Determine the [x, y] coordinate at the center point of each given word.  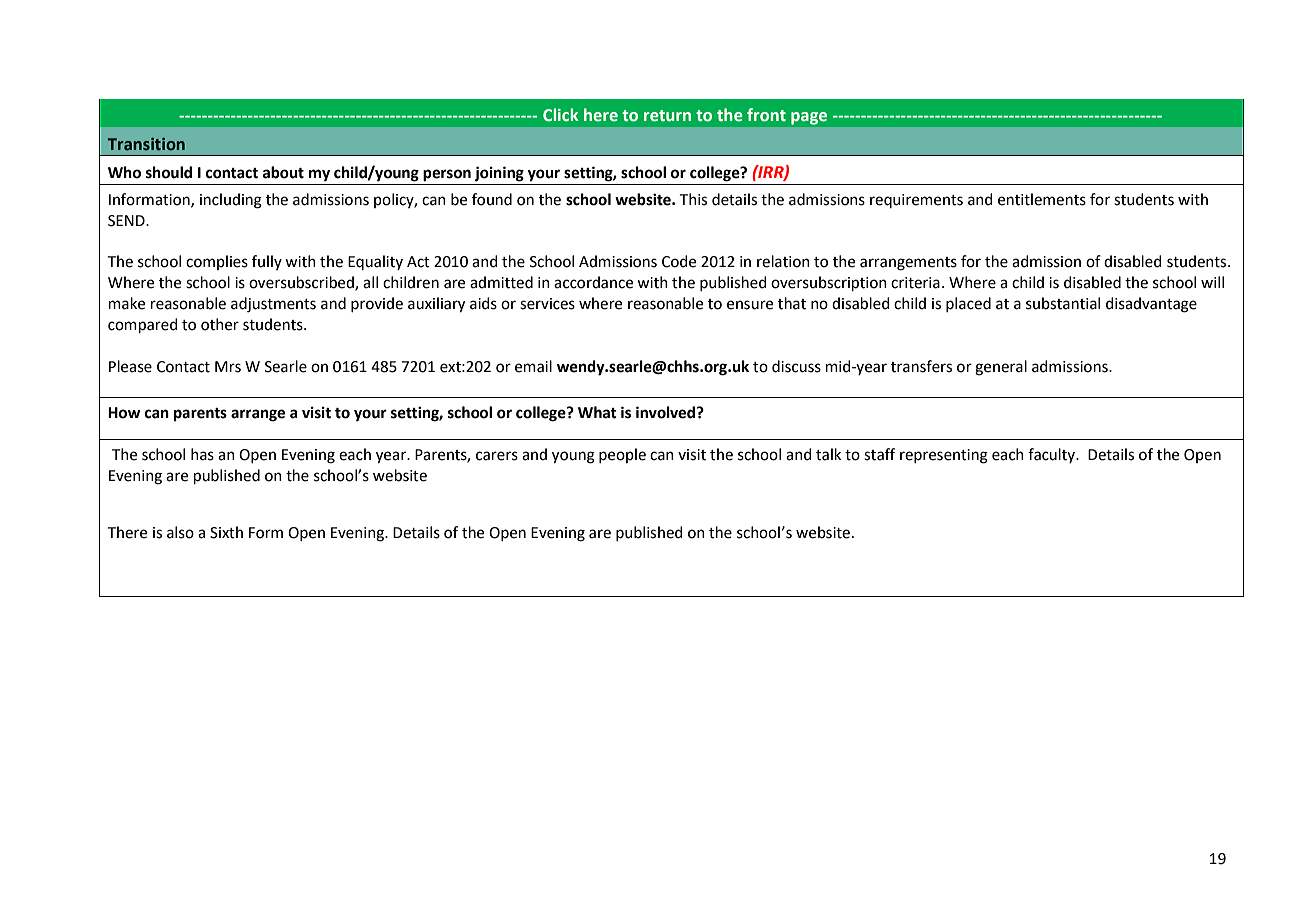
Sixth [226, 532]
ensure [750, 305]
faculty [1053, 455]
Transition [146, 144]
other [220, 324]
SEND [127, 221]
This [693, 199]
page [809, 118]
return [667, 116]
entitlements [1042, 199]
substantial [1063, 303]
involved [667, 412]
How [124, 413]
